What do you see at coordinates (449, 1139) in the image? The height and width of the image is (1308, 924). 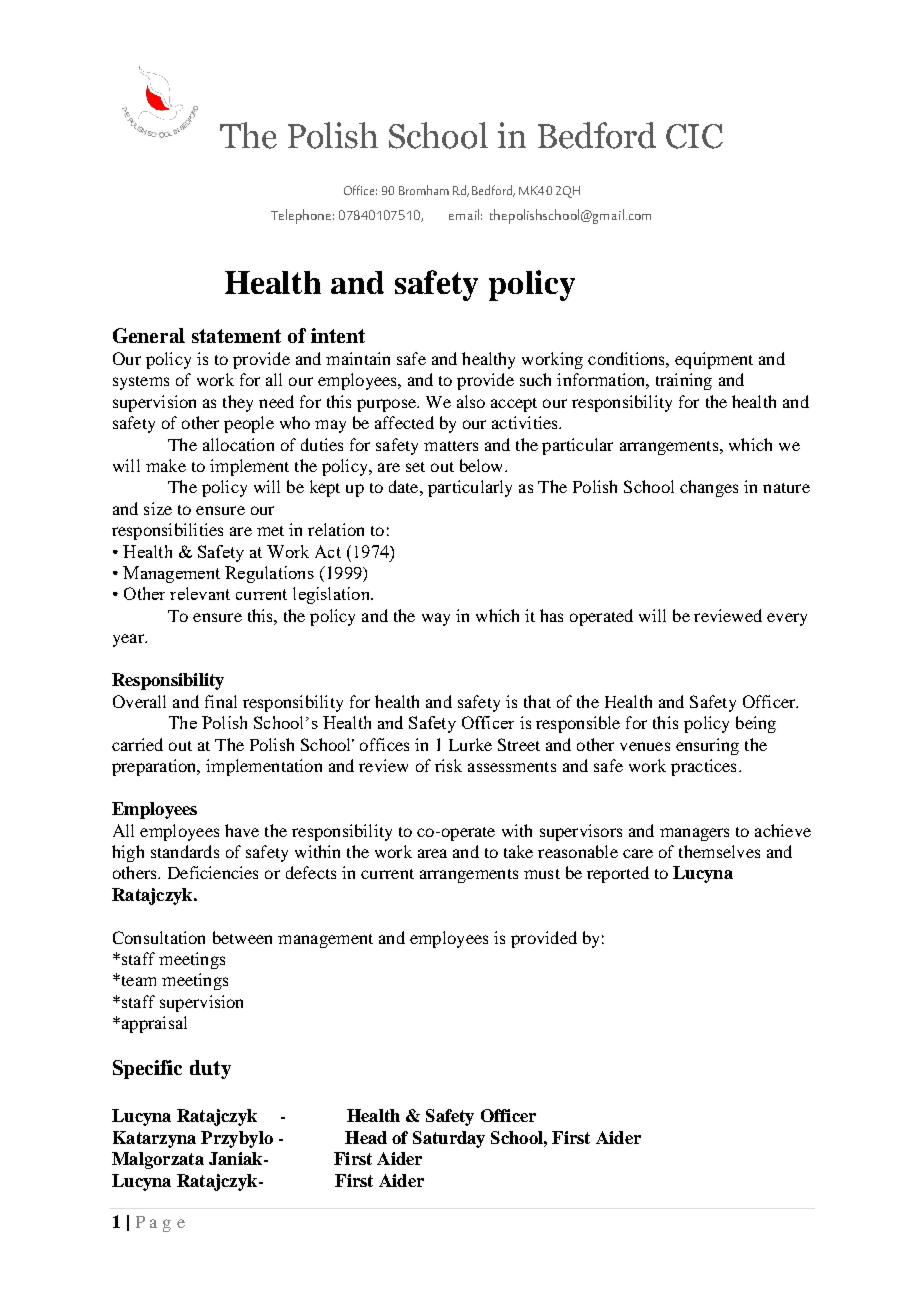 I see `Saturday` at bounding box center [449, 1139].
